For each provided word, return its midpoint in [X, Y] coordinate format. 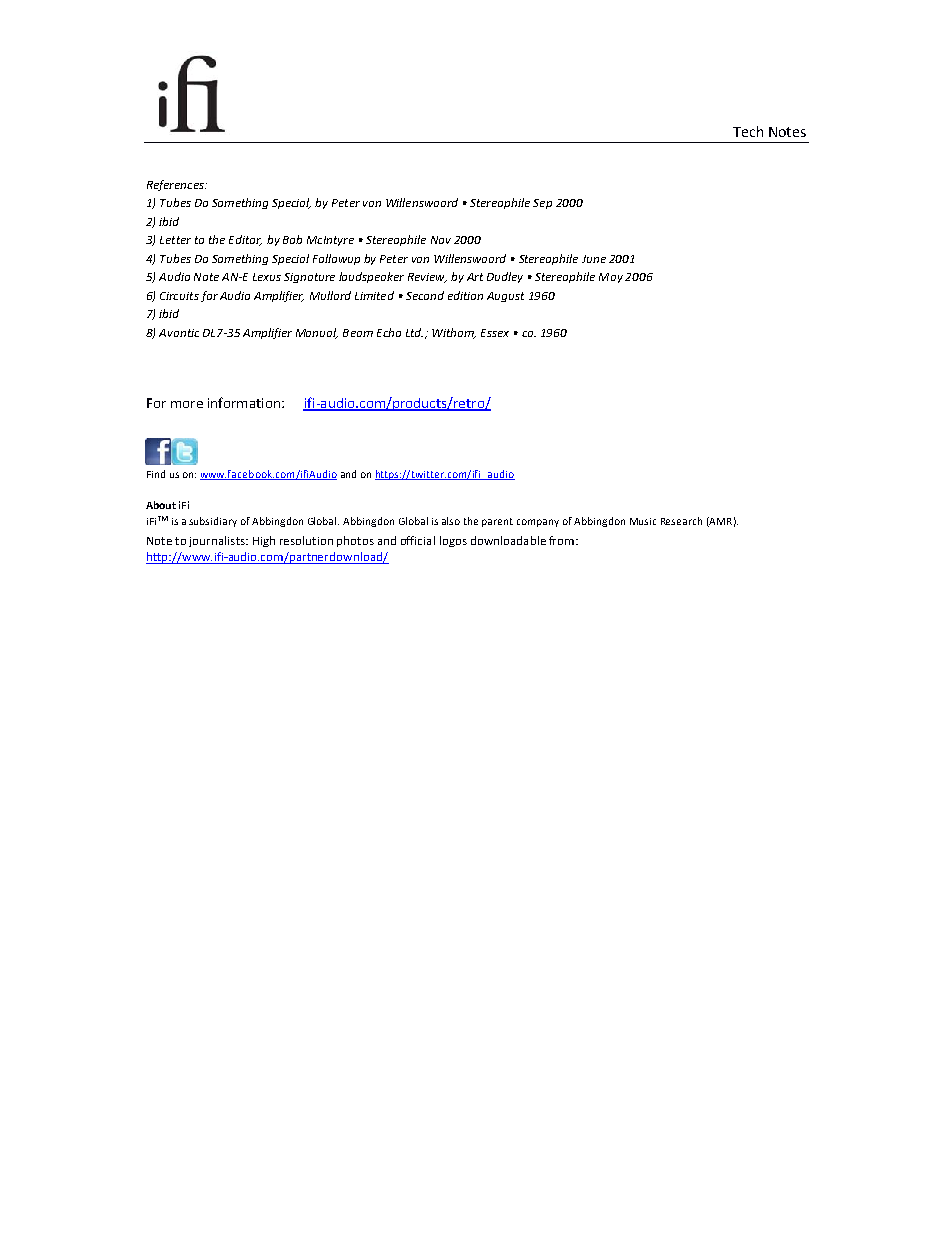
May [611, 278]
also [451, 521]
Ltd [414, 332]
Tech [748, 131]
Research [681, 521]
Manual [317, 333]
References [176, 185]
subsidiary [213, 522]
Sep [542, 204]
